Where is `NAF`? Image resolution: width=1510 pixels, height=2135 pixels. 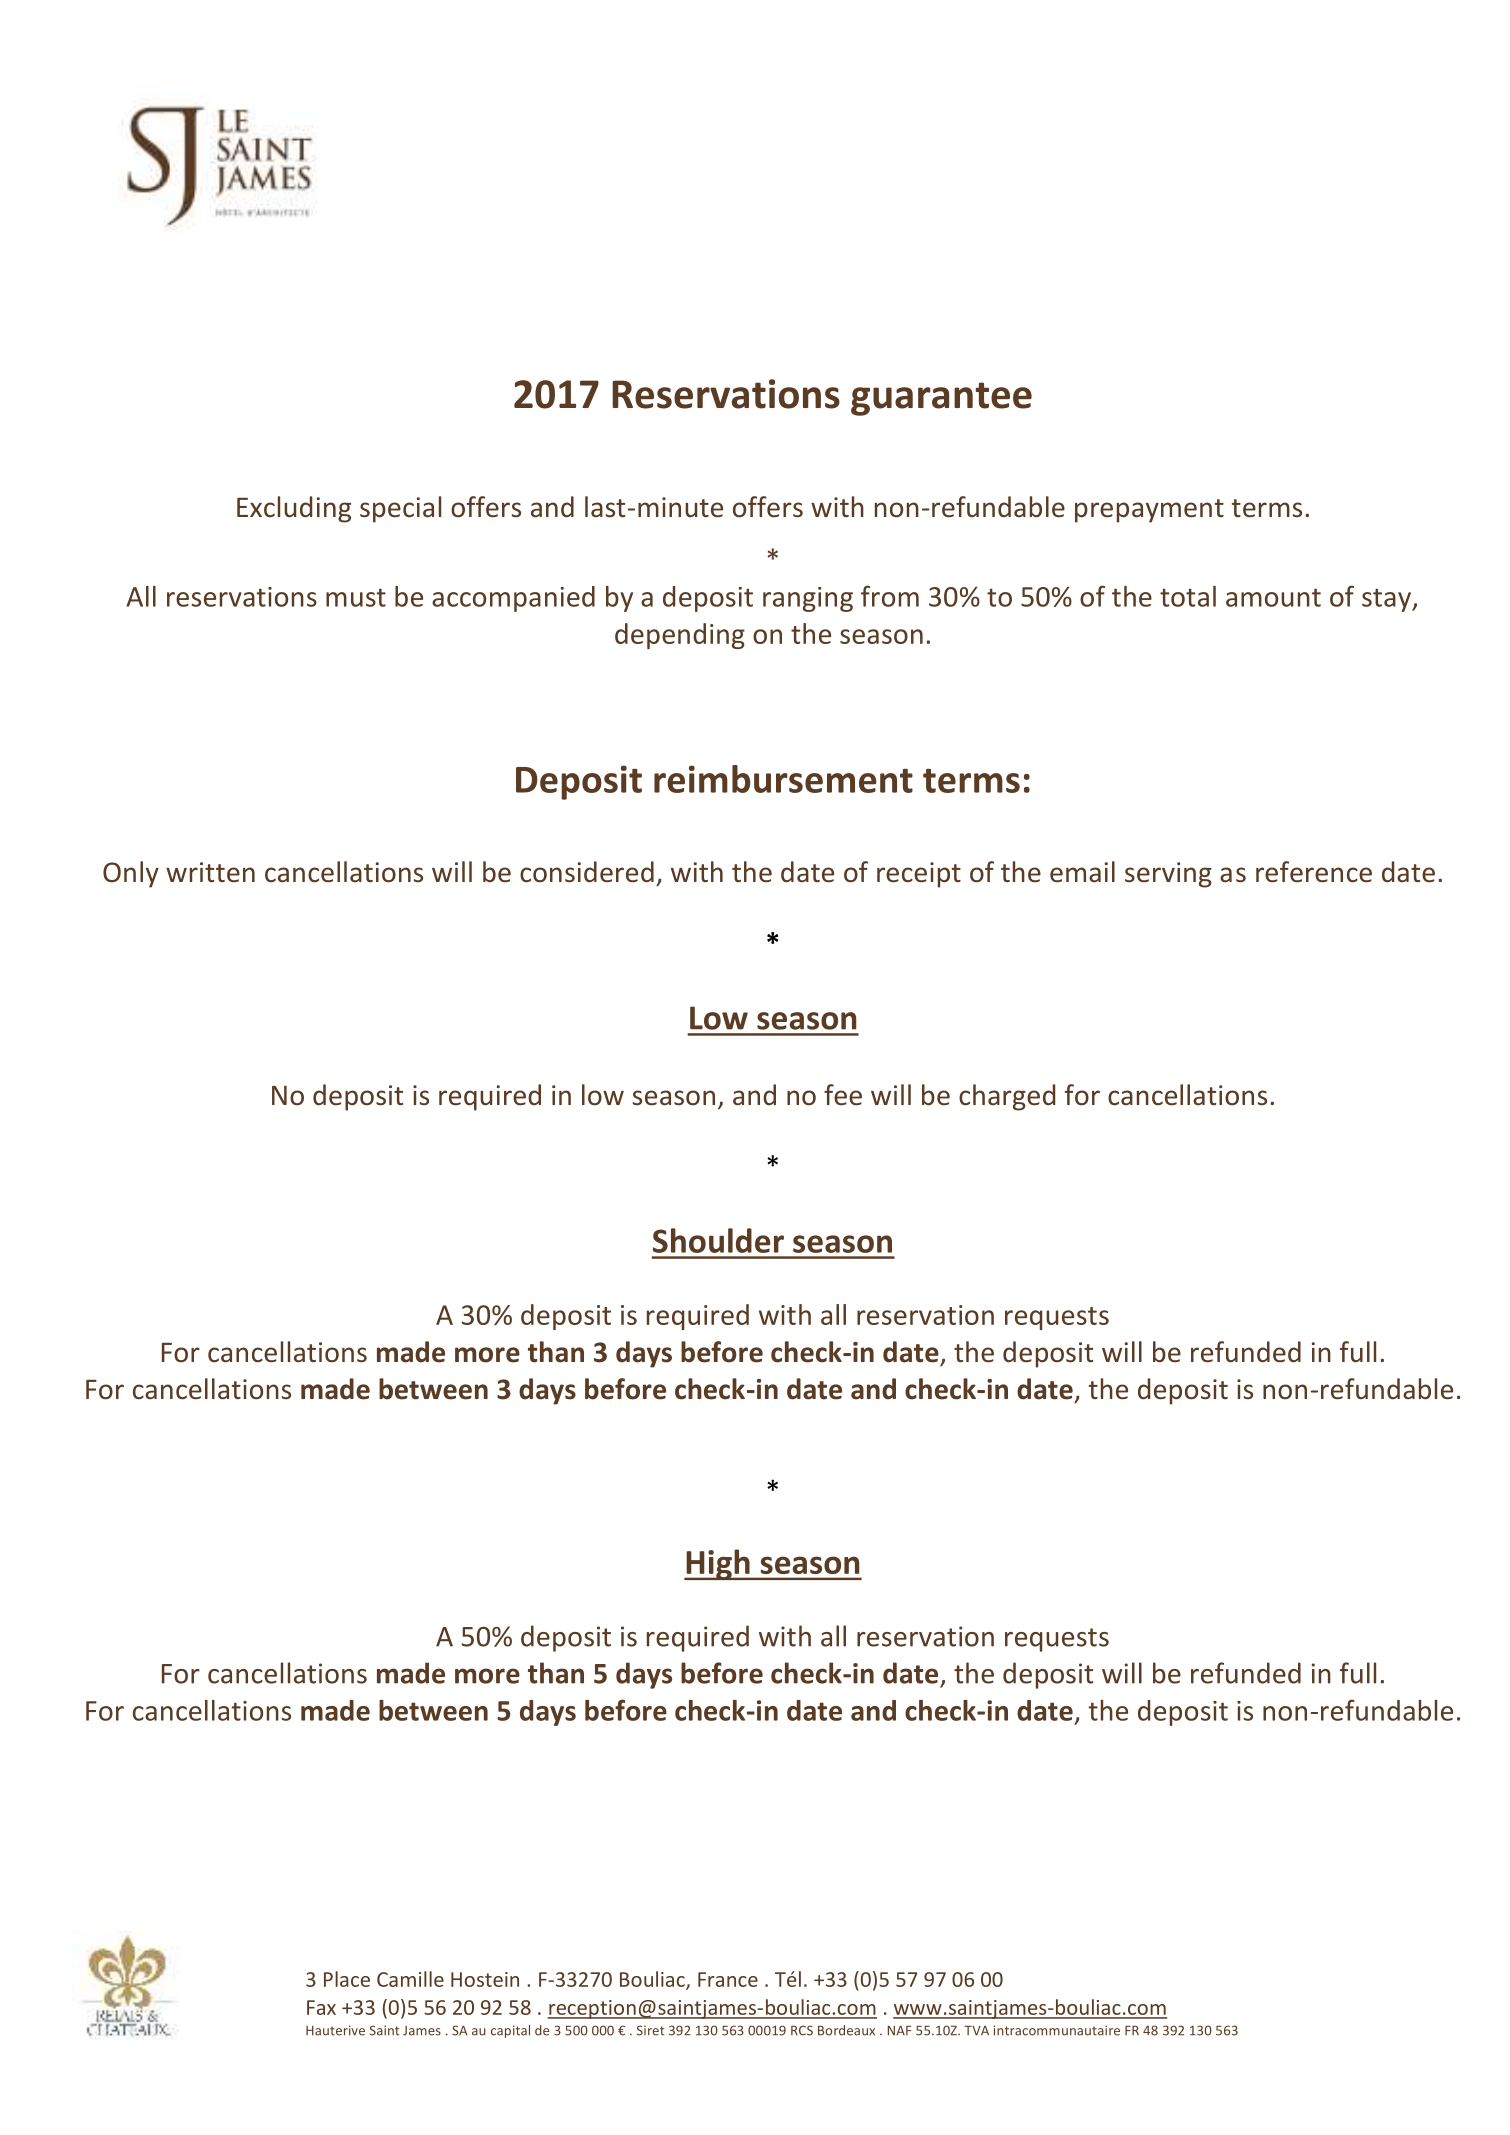 NAF is located at coordinates (899, 2030).
